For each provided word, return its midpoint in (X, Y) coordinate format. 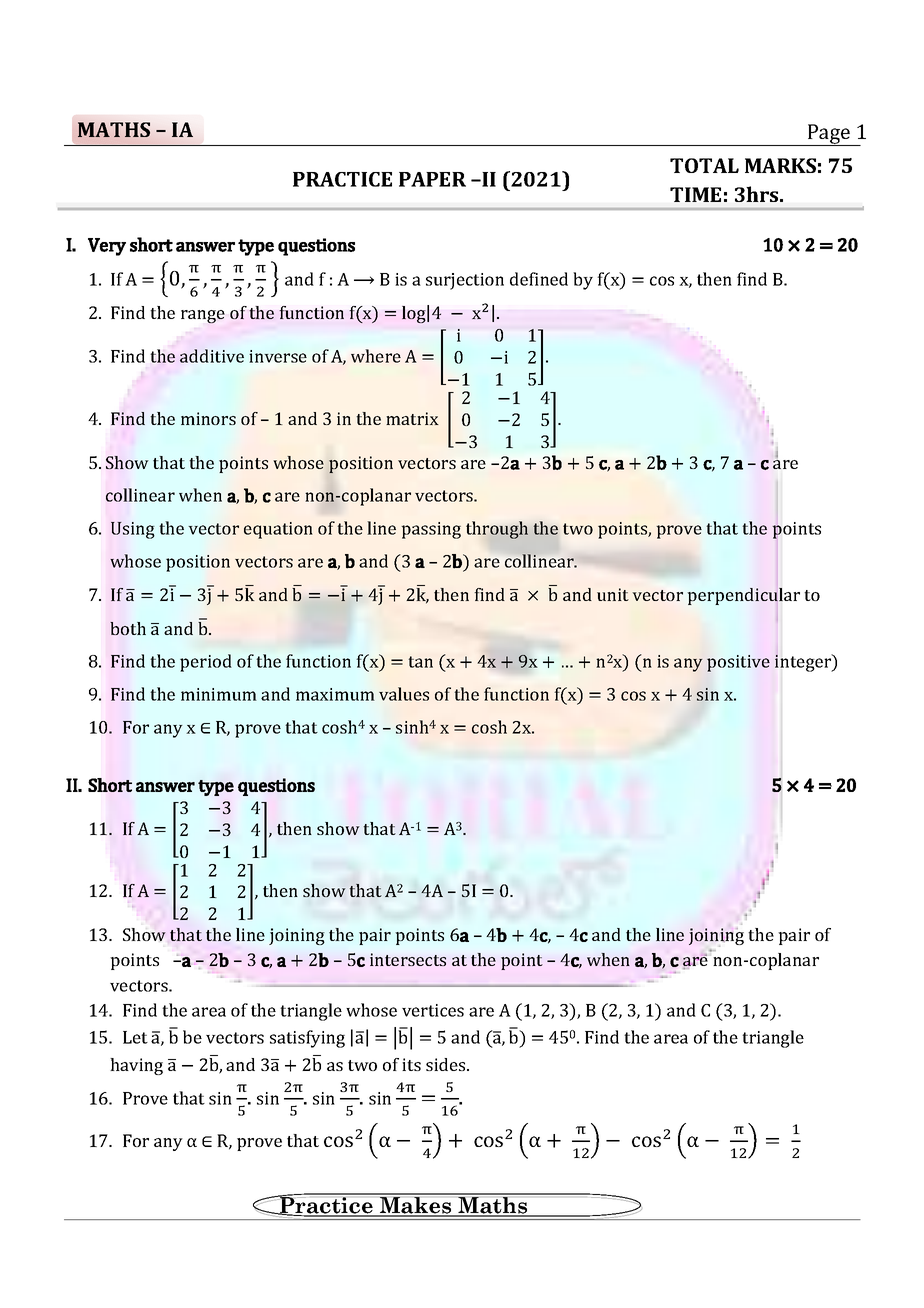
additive (212, 356)
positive (738, 663)
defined (539, 279)
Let (135, 1037)
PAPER (432, 179)
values (404, 694)
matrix (412, 418)
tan (421, 662)
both (128, 628)
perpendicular (743, 596)
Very (107, 247)
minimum (219, 694)
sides (447, 1064)
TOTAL (704, 165)
